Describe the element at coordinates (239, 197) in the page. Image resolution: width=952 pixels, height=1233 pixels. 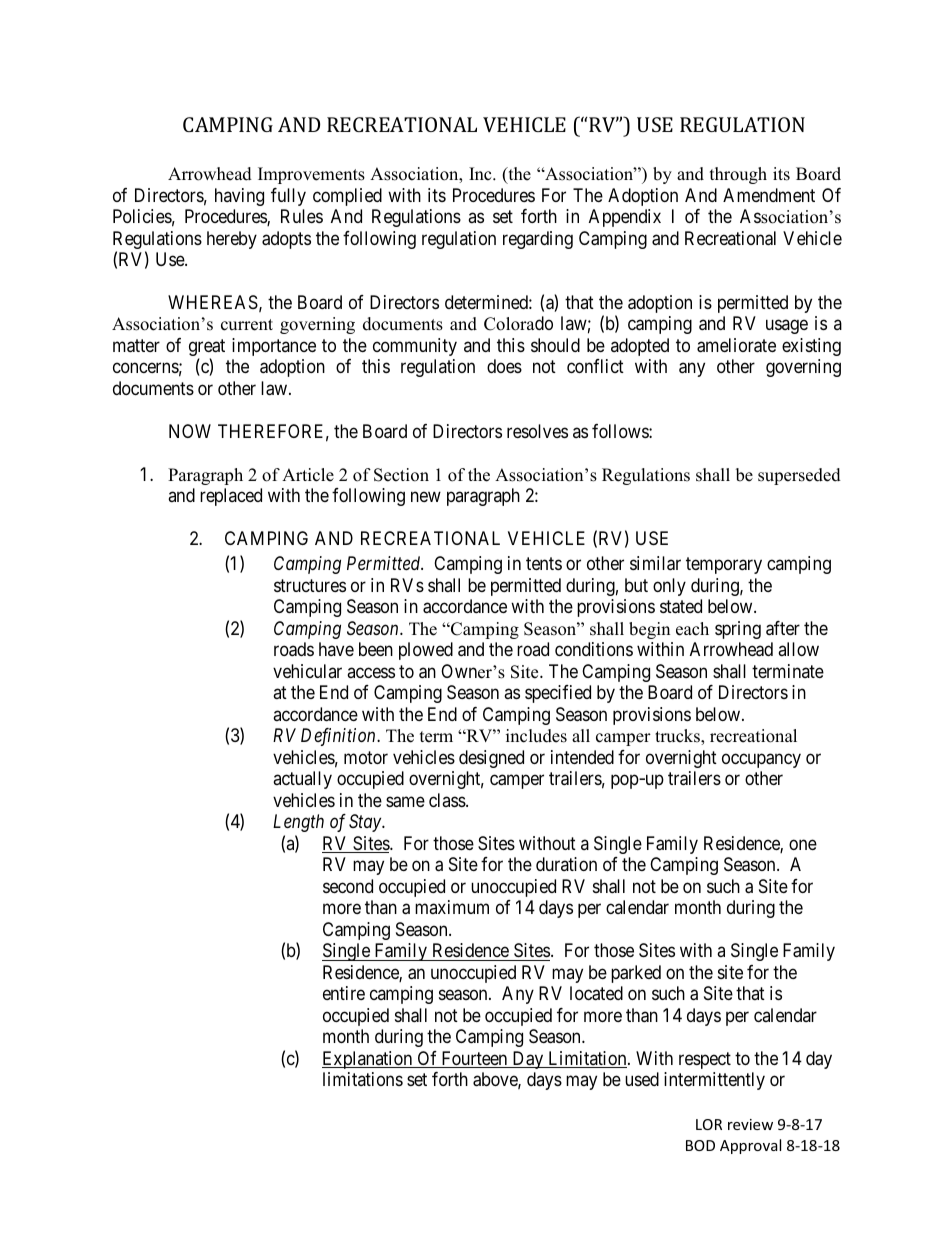
I see `having` at that location.
